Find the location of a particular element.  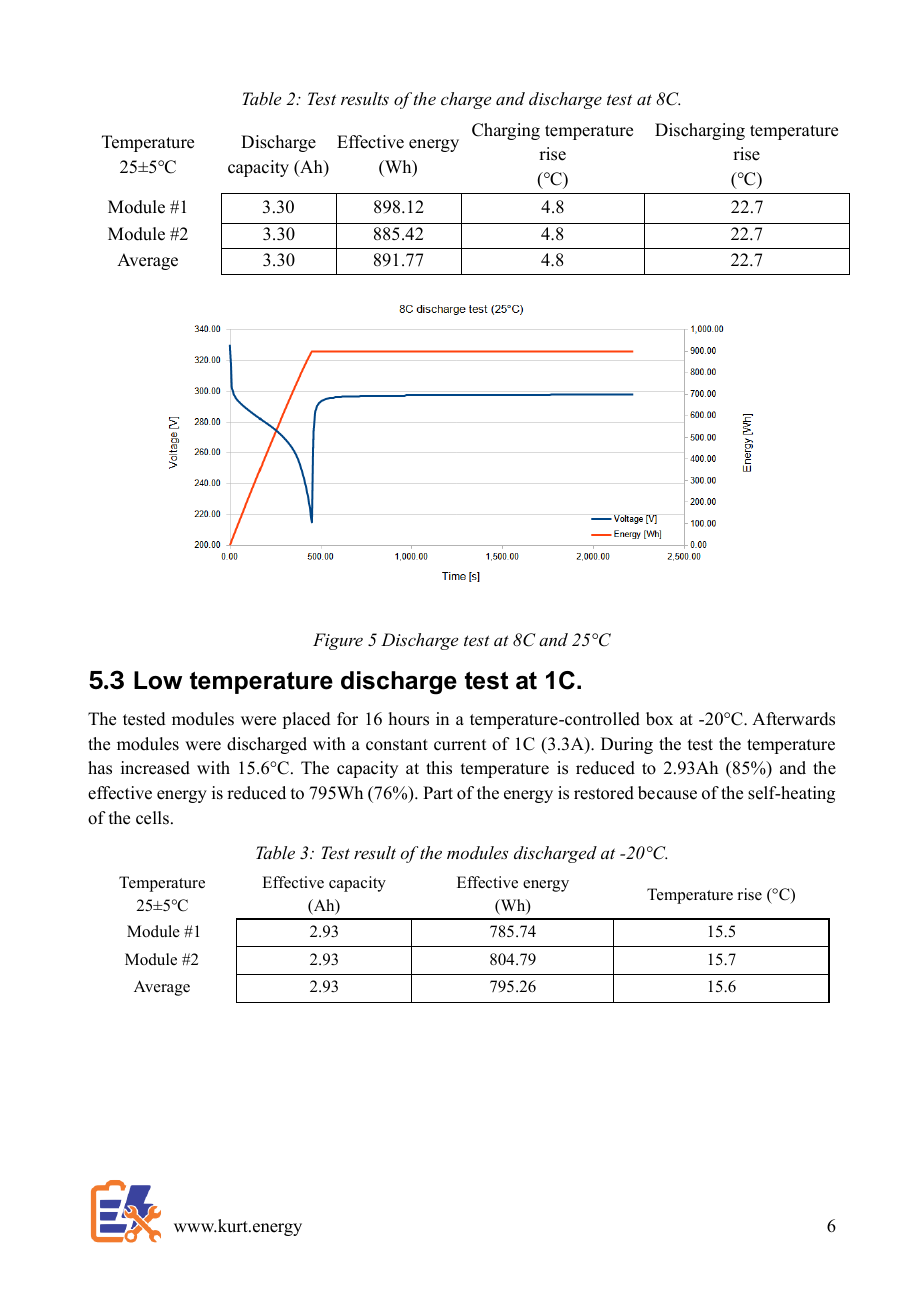

hours is located at coordinates (409, 719).
